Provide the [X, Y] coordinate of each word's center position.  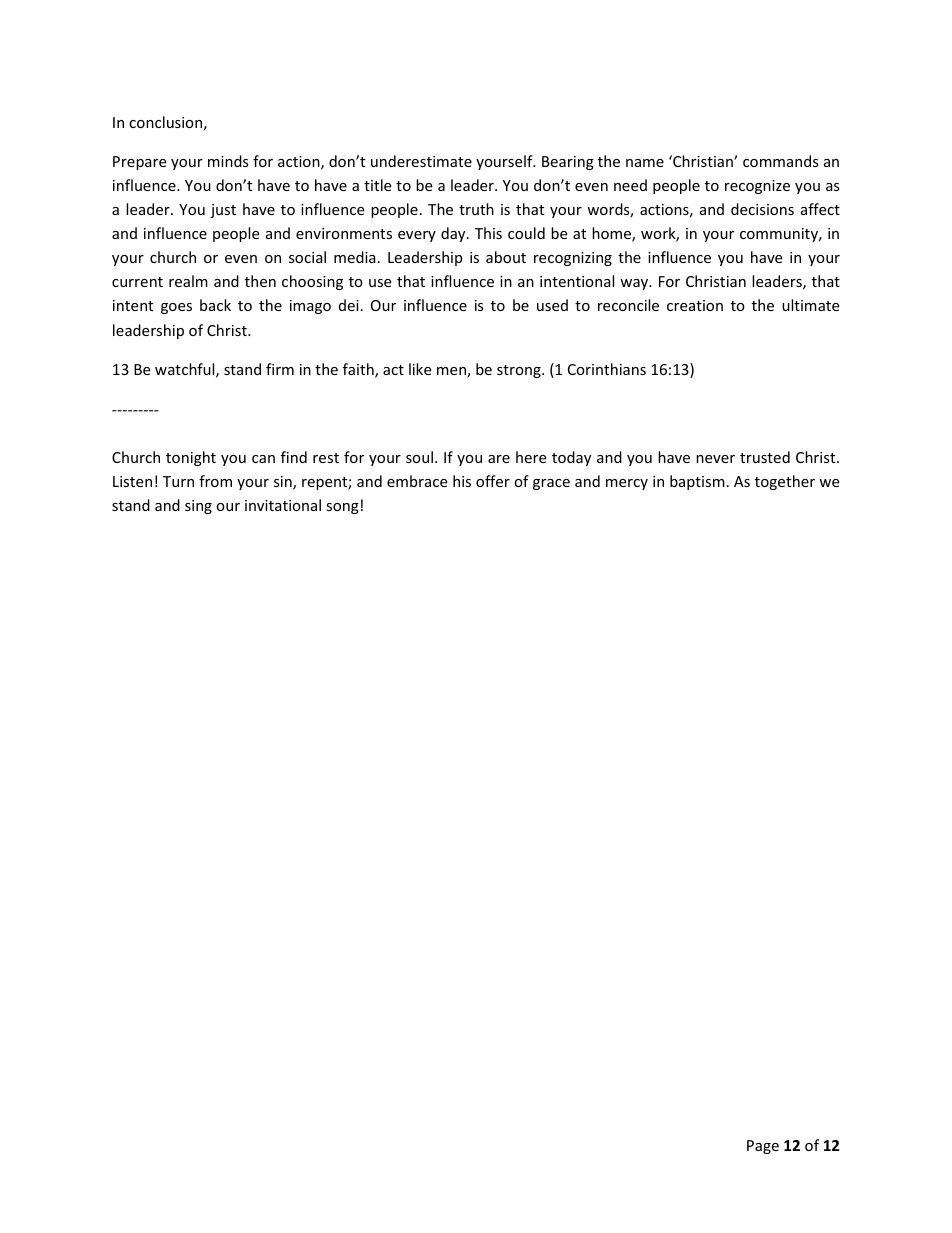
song [342, 508]
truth [476, 209]
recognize [757, 187]
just [223, 211]
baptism [697, 482]
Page [763, 1147]
